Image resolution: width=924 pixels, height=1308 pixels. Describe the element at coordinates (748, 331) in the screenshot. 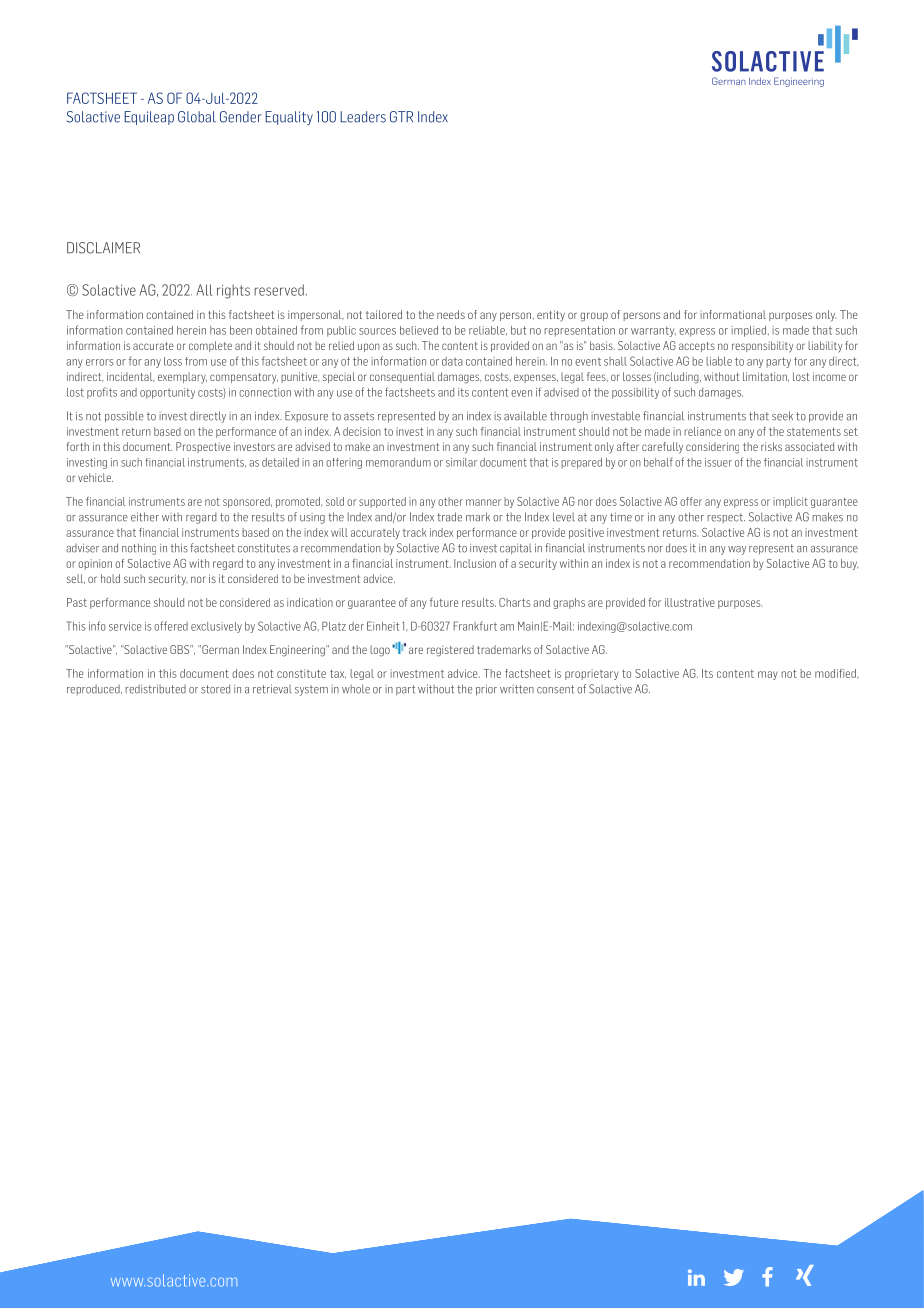

I see `implied` at that location.
